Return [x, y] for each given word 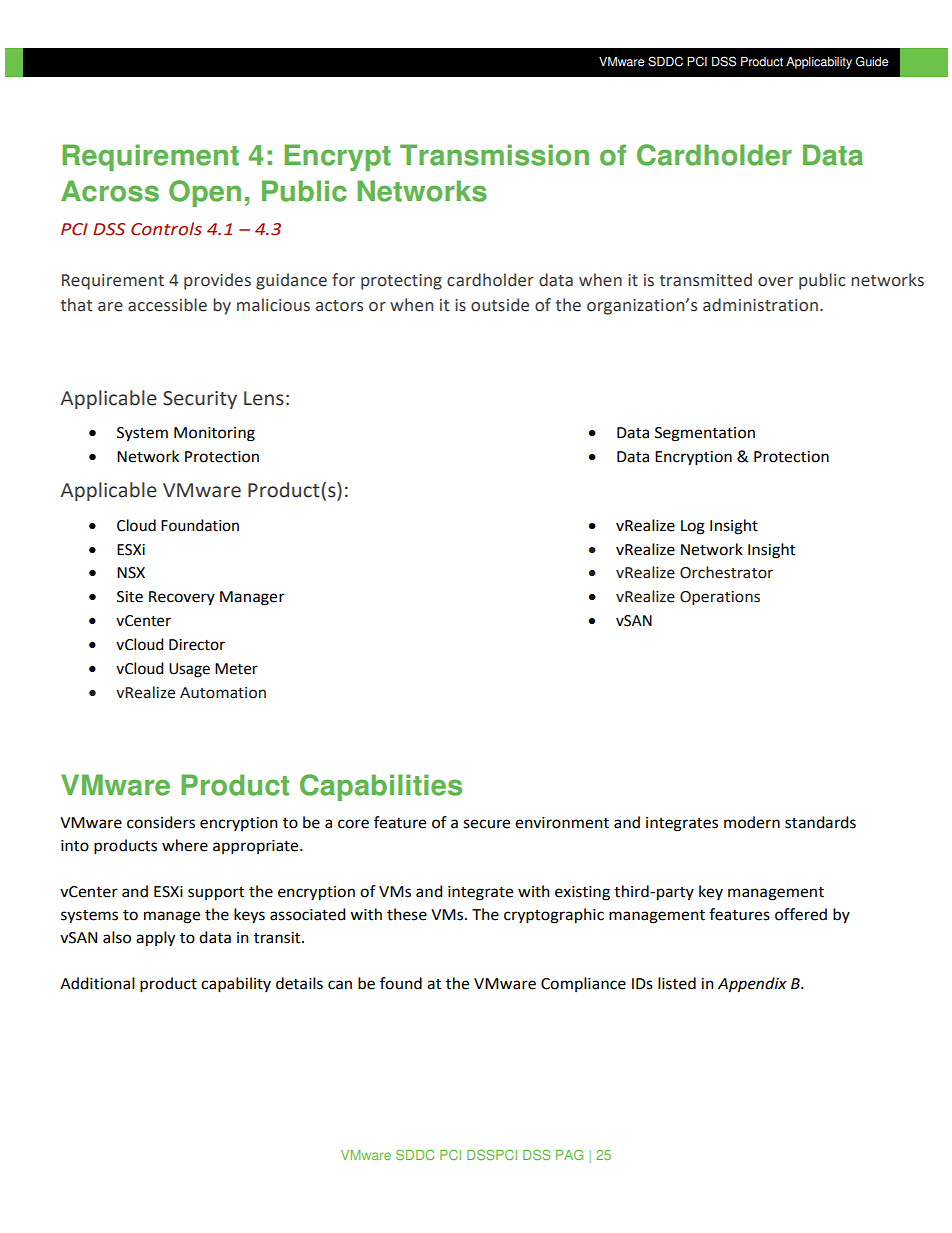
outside [500, 305]
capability [236, 985]
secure [486, 824]
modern [752, 822]
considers [161, 822]
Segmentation [705, 434]
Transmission [494, 155]
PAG [569, 1155]
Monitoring [214, 434]
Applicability [819, 63]
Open [205, 193]
